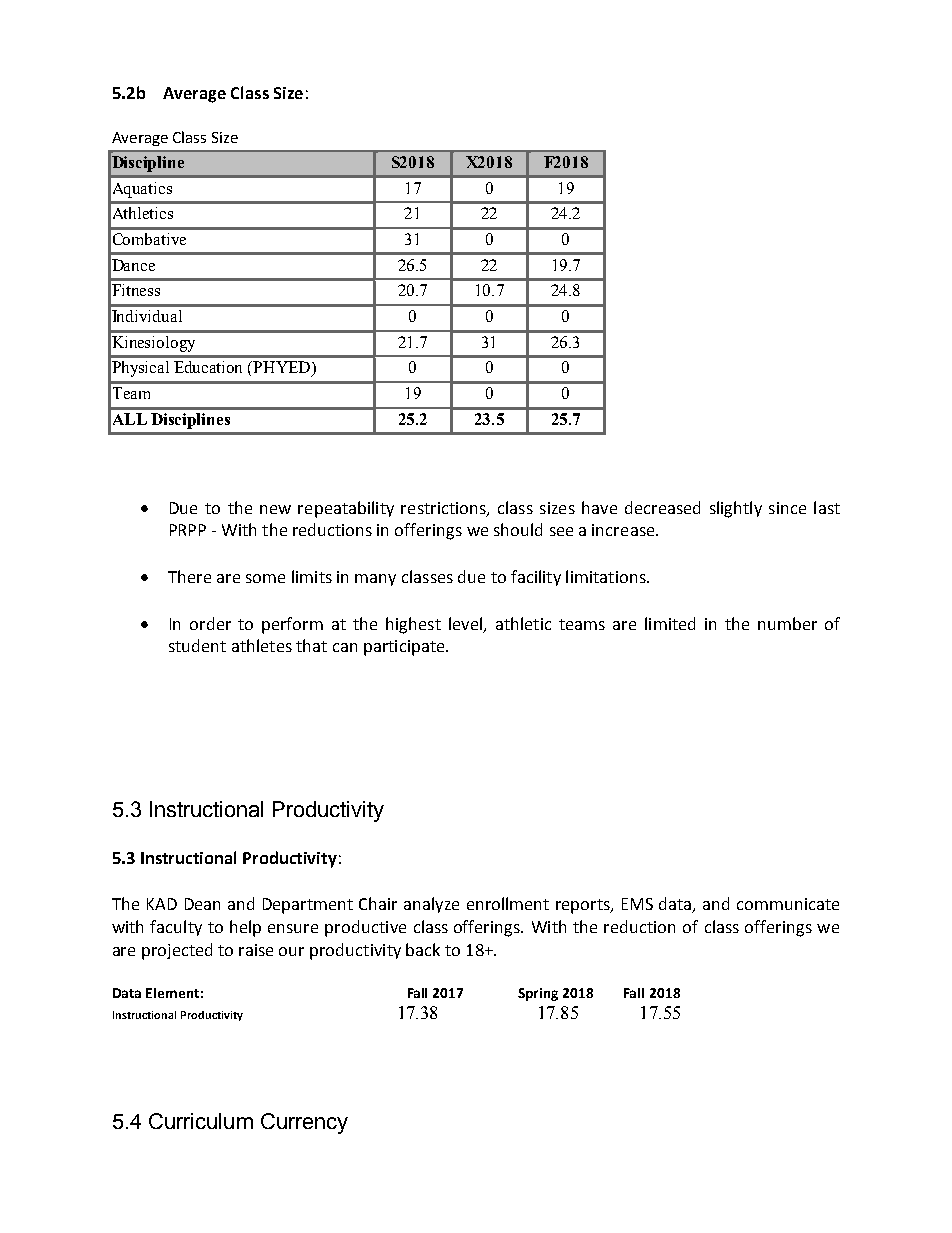  I want to click on enrollment, so click(508, 903).
